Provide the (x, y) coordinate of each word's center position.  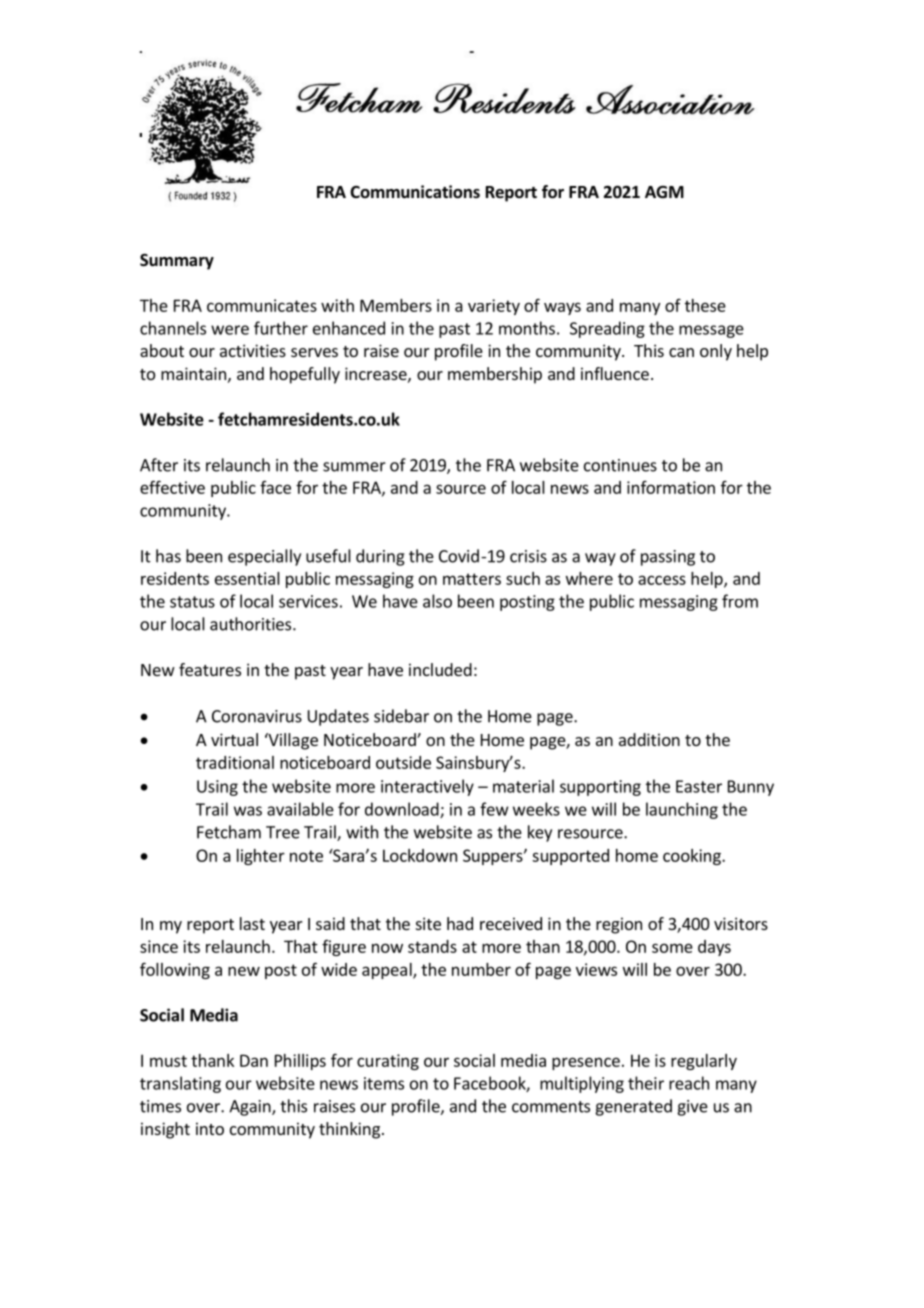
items (384, 1083)
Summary (177, 262)
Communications (415, 192)
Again (251, 1108)
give (692, 1108)
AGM (664, 192)
